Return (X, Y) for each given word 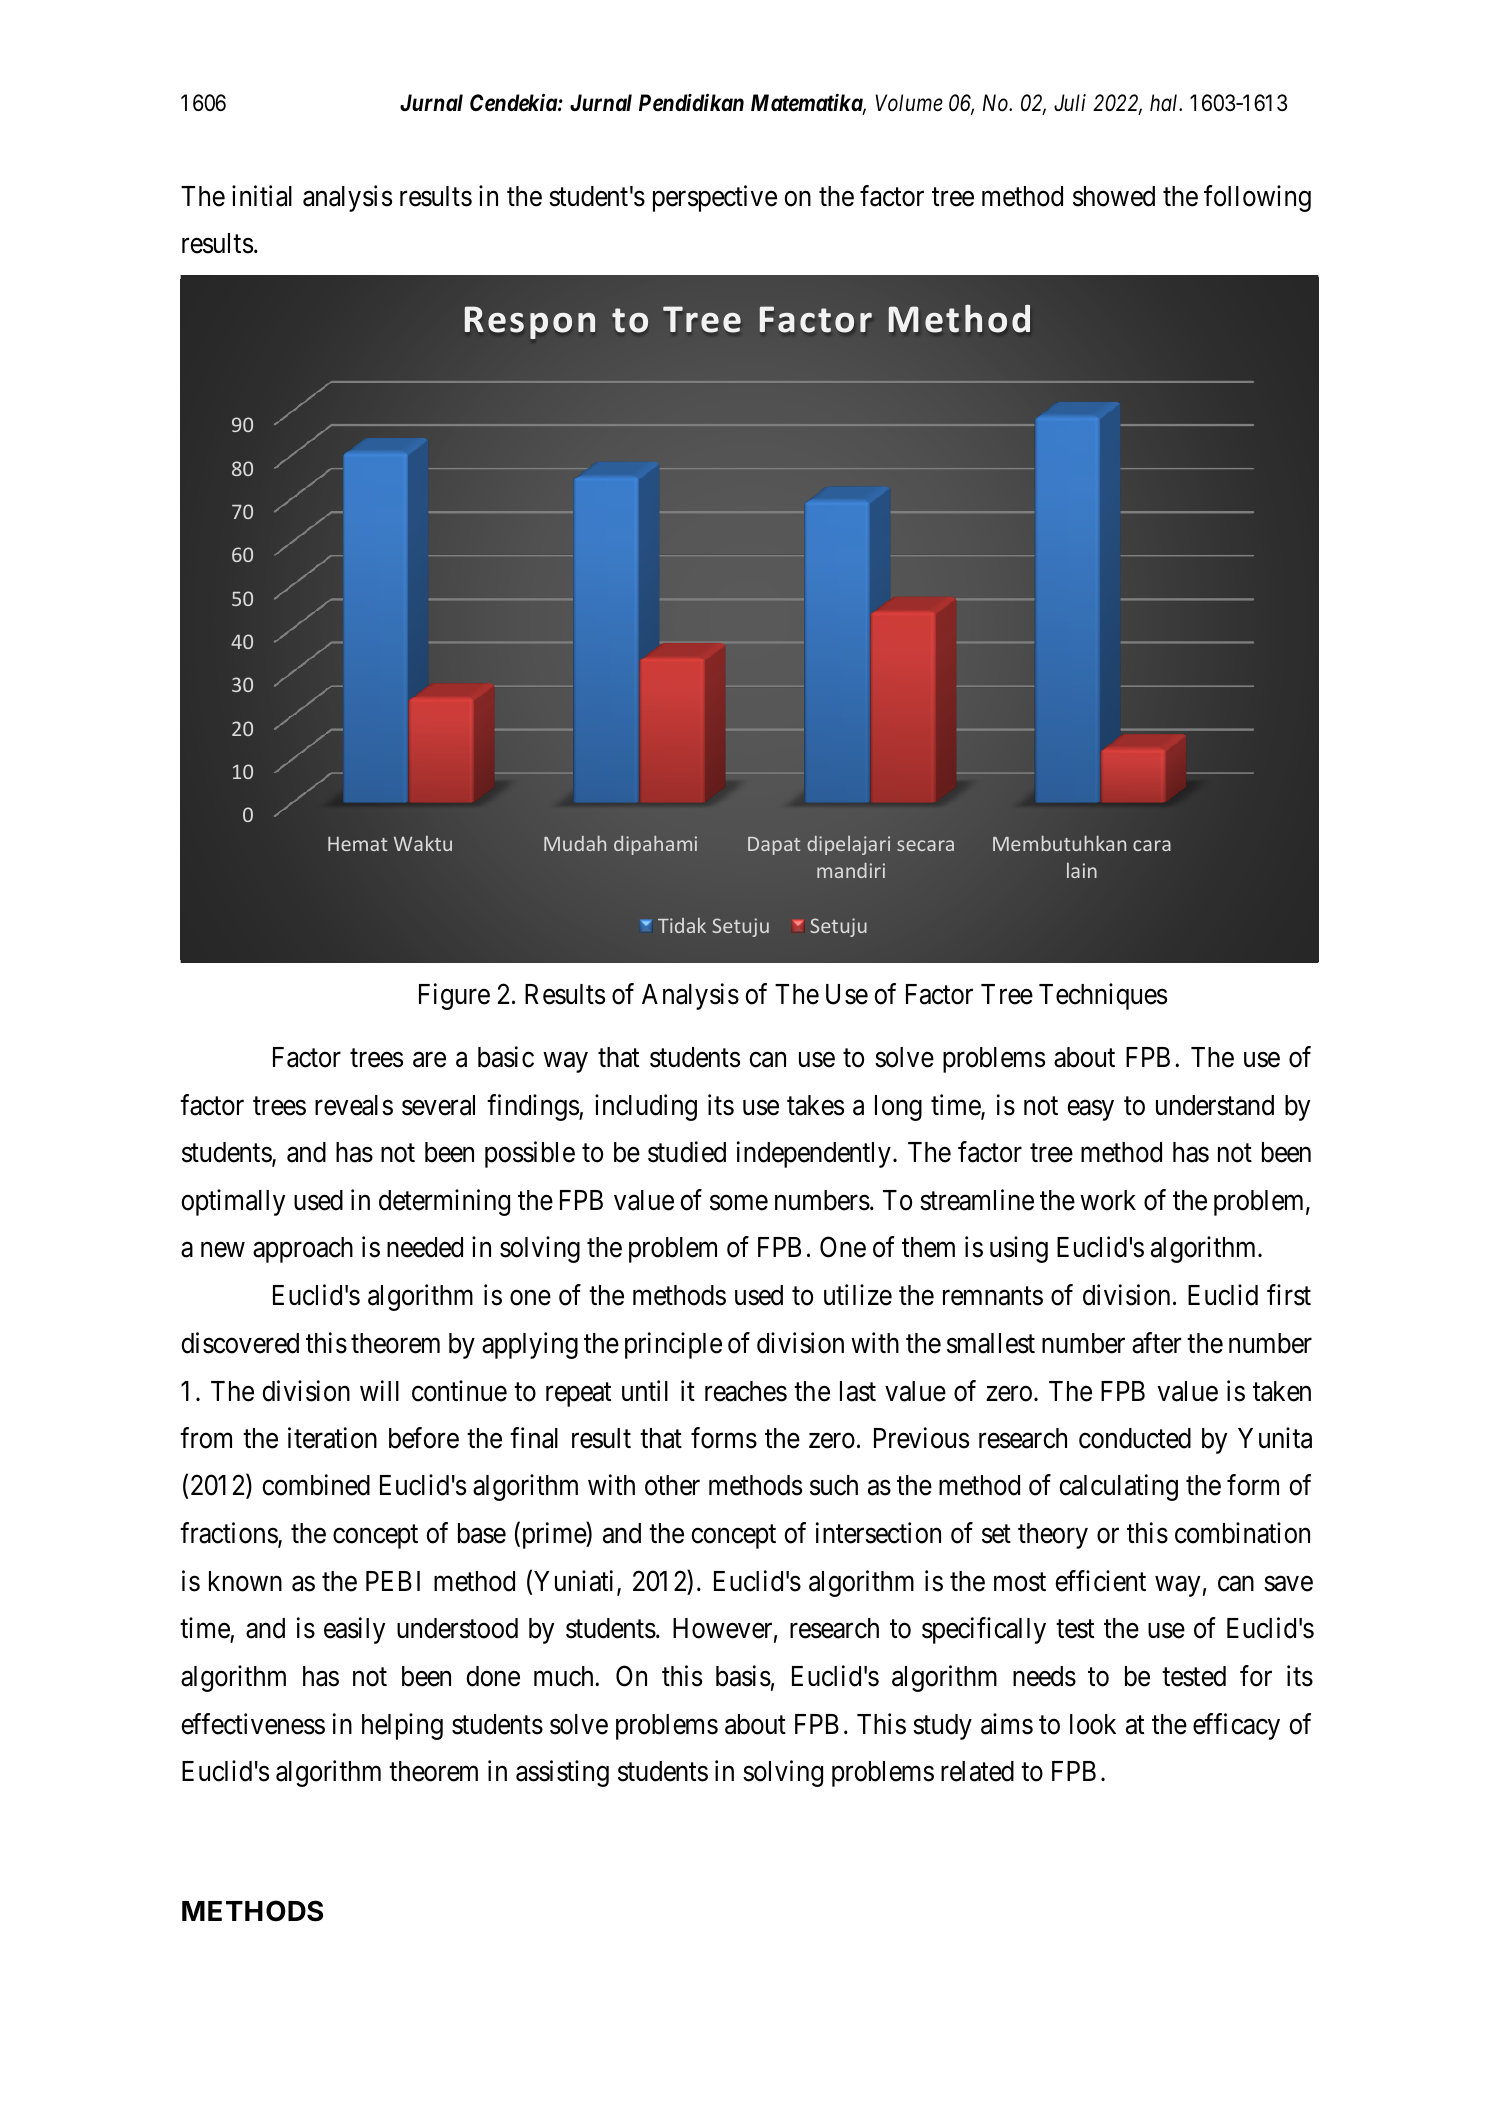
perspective (715, 198)
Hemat (357, 844)
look (1093, 1724)
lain (1082, 870)
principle (673, 1345)
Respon (530, 322)
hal (1165, 103)
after (1156, 1343)
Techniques (1103, 996)
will (379, 1390)
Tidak (682, 925)
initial (262, 196)
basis (743, 1676)
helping (402, 1726)
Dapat (774, 846)
